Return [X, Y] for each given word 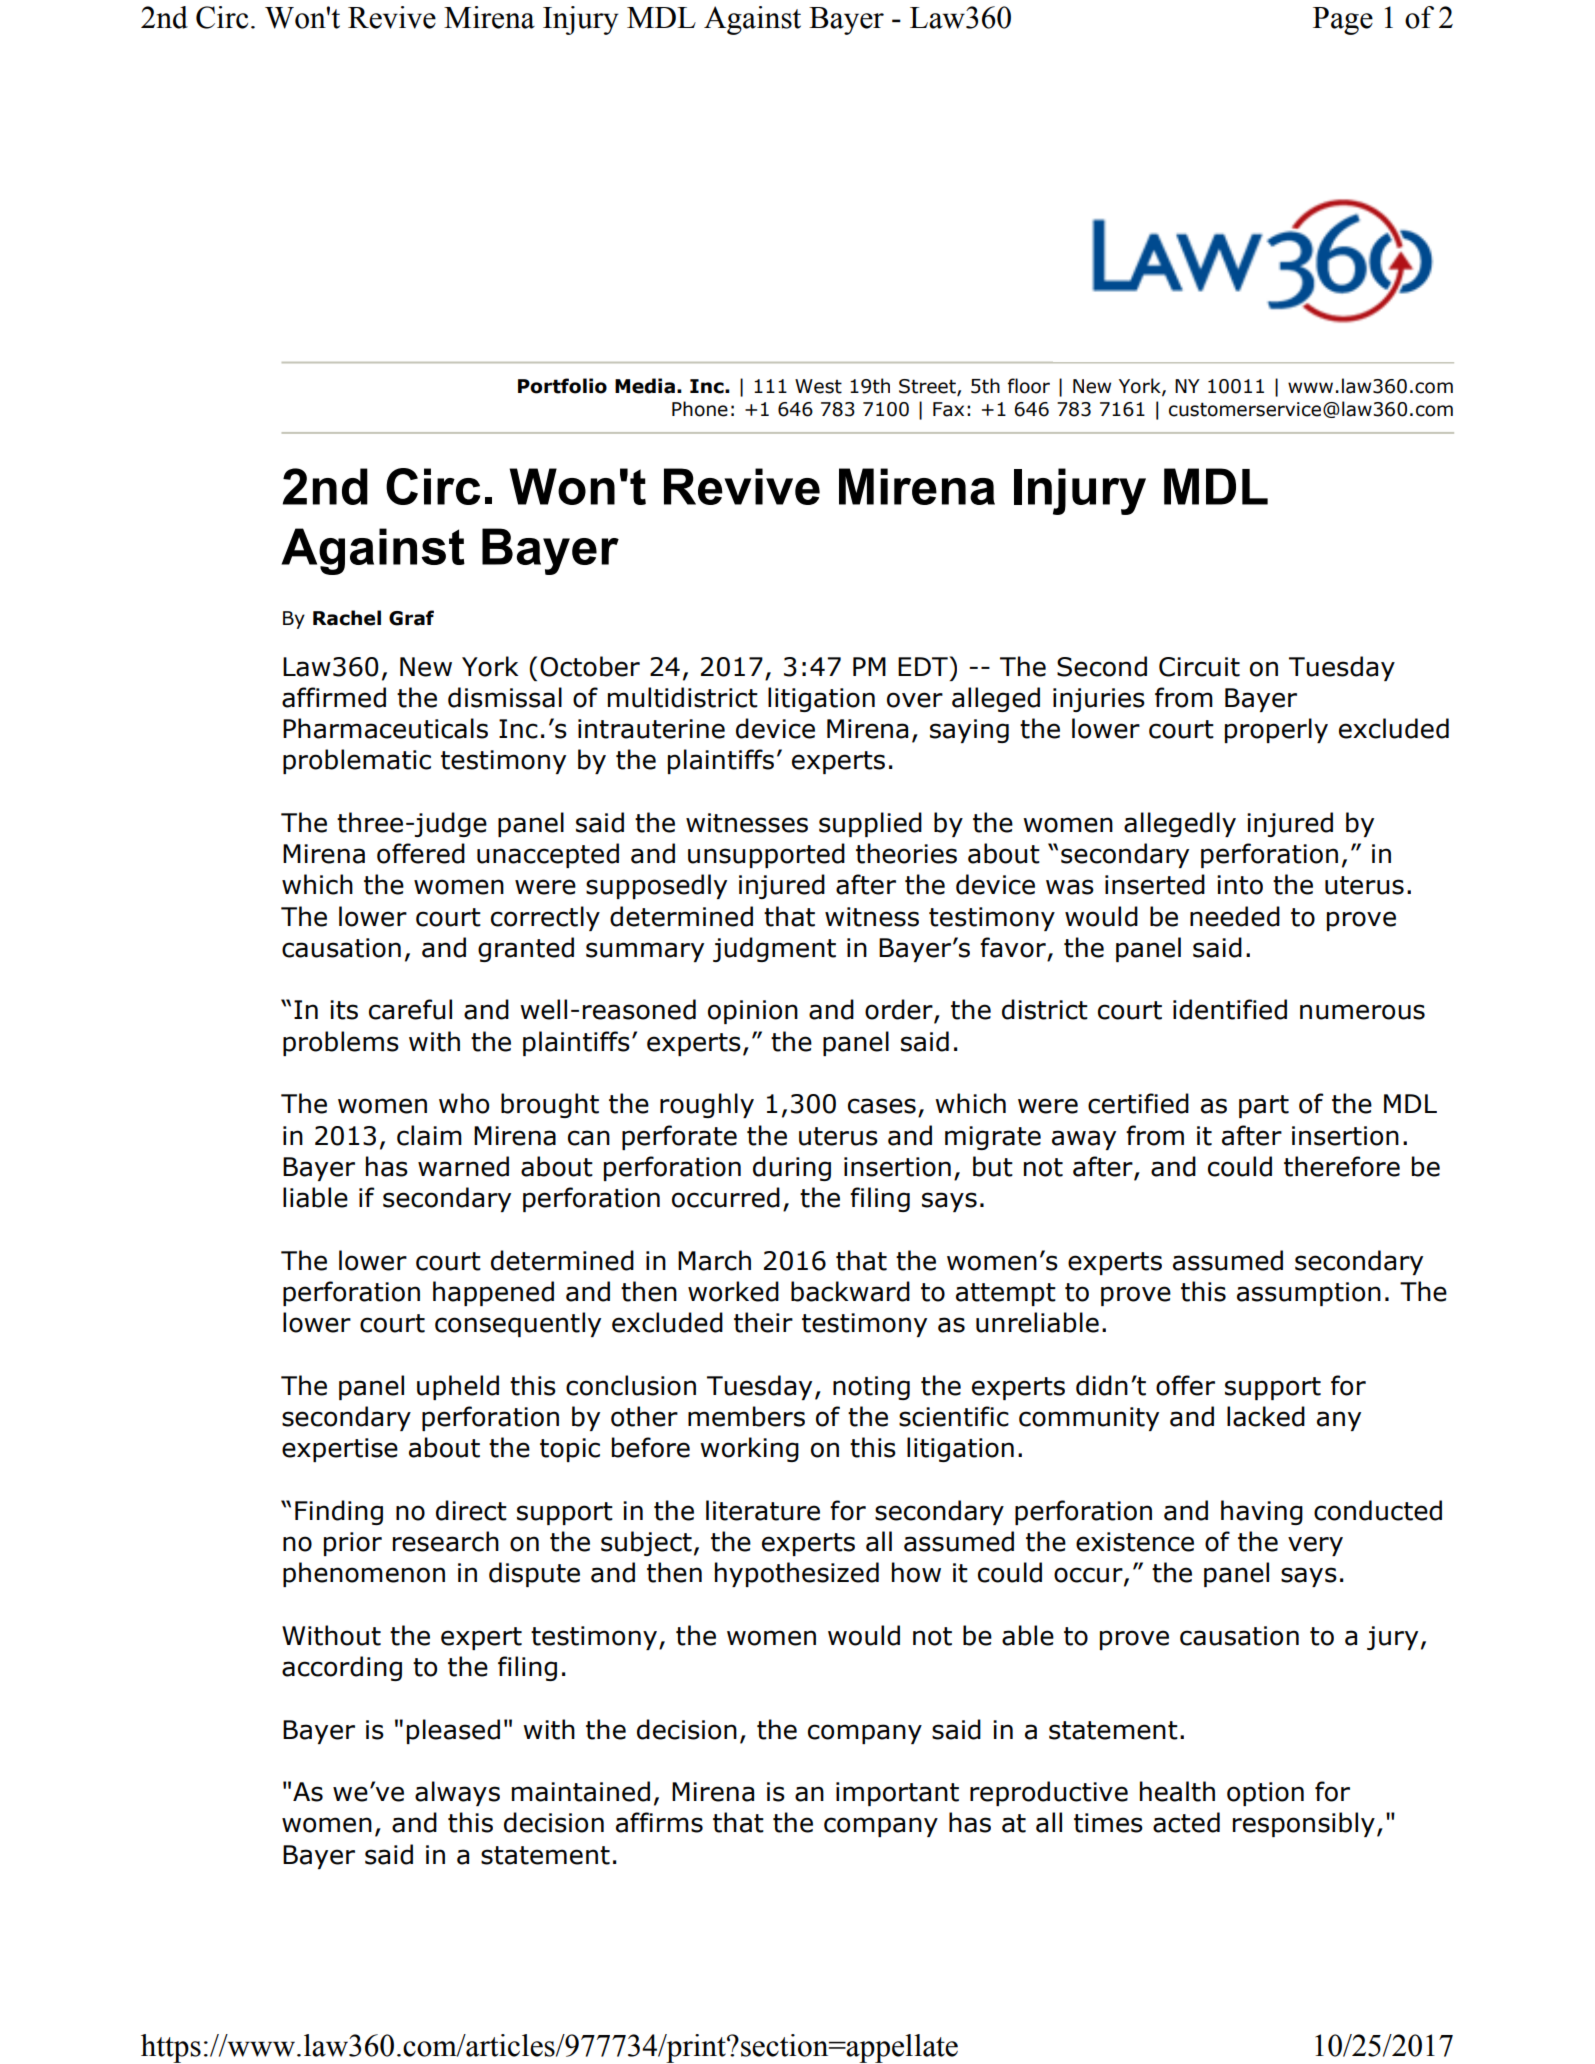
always [457, 1793]
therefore [1342, 1166]
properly [1276, 730]
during [792, 1168]
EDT [924, 666]
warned [463, 1166]
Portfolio [562, 386]
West [818, 386]
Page [1343, 21]
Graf [411, 618]
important [897, 1794]
